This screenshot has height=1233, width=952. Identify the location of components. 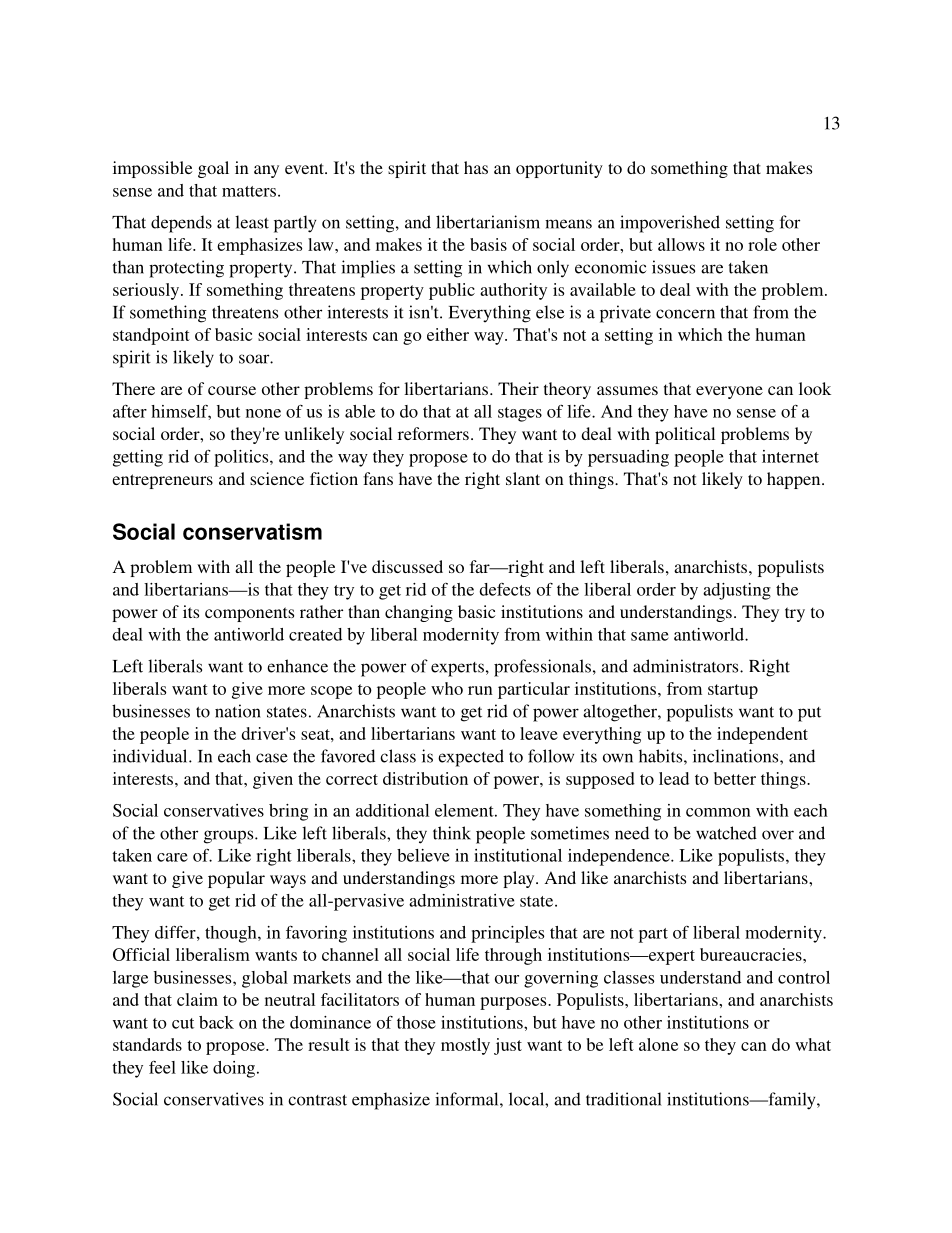
(249, 614).
